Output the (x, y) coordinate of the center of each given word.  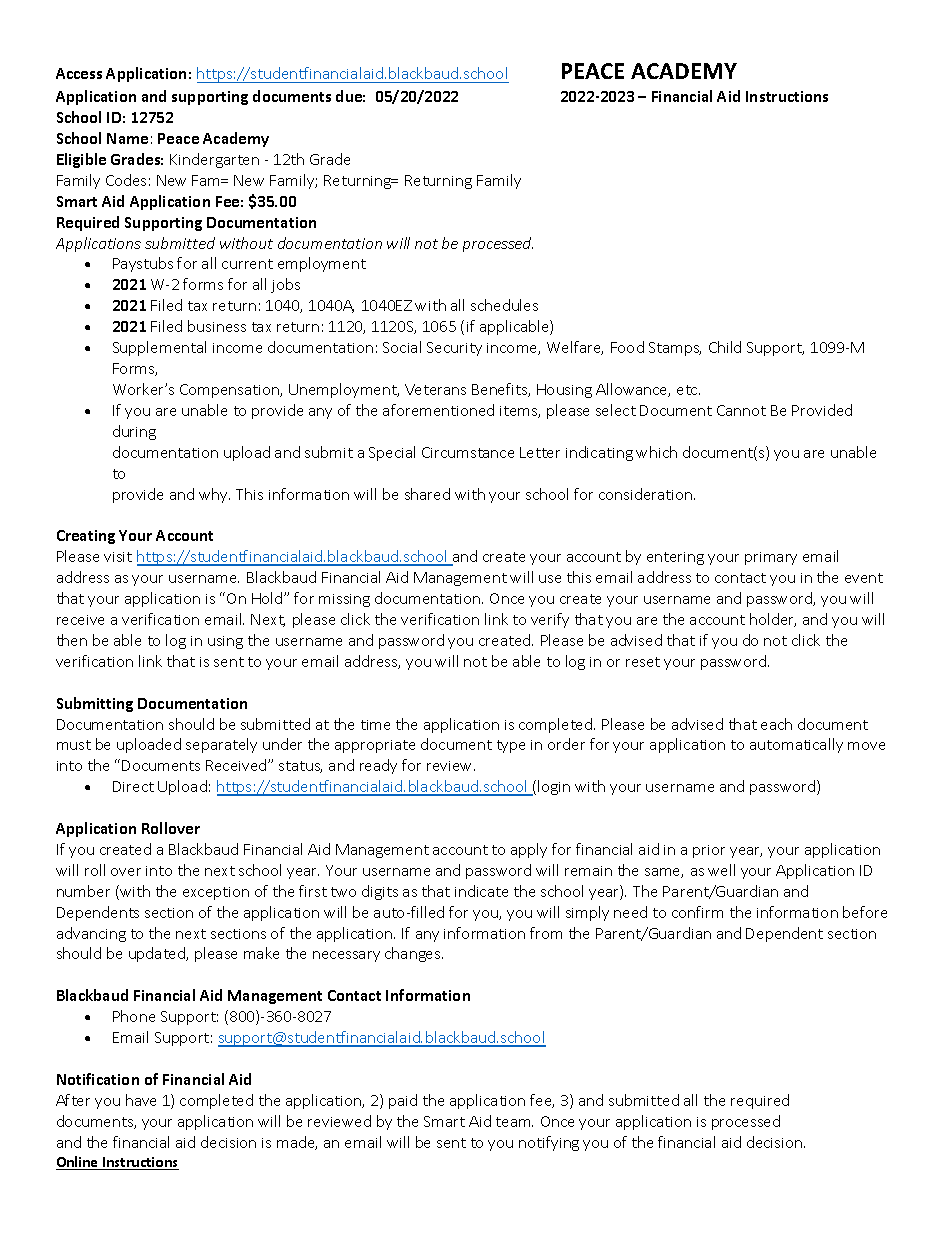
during (134, 432)
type (511, 746)
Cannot (741, 410)
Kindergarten (214, 160)
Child (725, 347)
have (141, 1100)
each (776, 724)
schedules (504, 305)
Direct (133, 786)
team (514, 1122)
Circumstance (468, 452)
